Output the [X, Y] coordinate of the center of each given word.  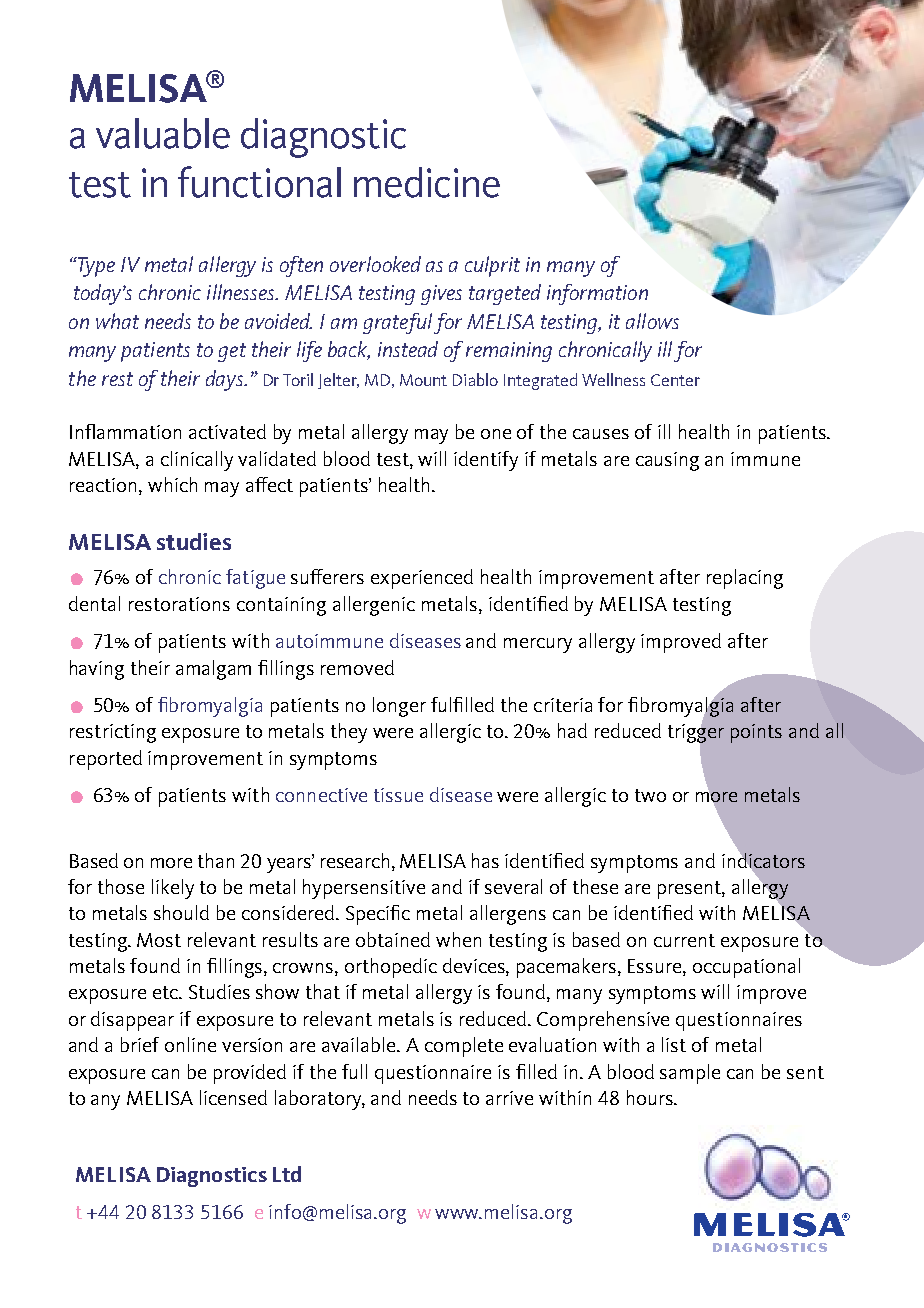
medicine [427, 182]
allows [652, 321]
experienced [422, 579]
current [684, 940]
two [650, 795]
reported [106, 760]
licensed [233, 1097]
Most [159, 940]
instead [408, 349]
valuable [163, 133]
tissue [398, 795]
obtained [393, 939]
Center [675, 380]
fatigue [255, 579]
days [226, 380]
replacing [745, 579]
